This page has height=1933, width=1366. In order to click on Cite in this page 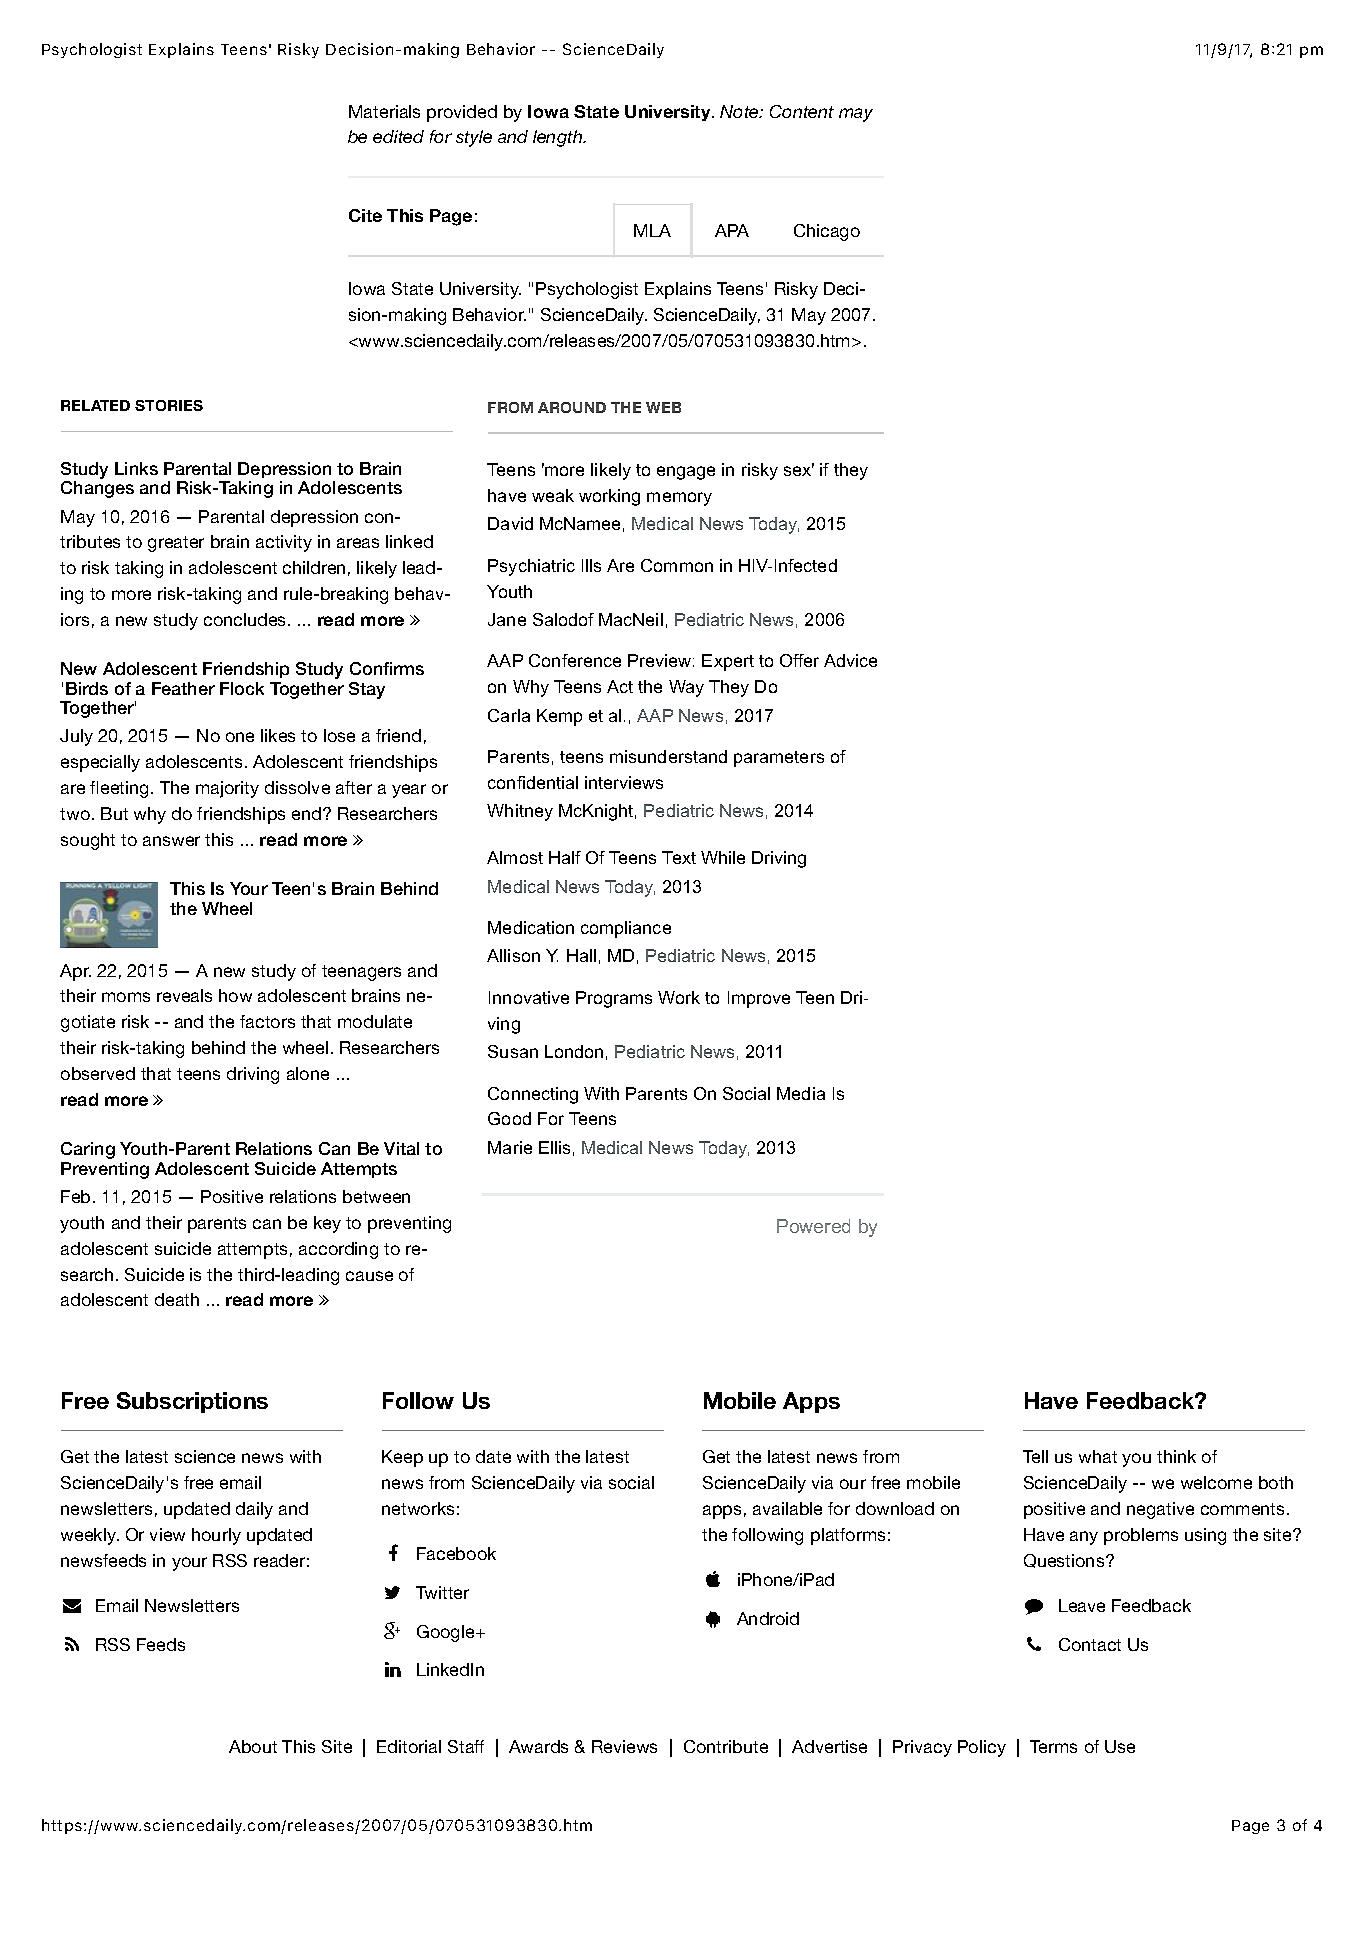, I will do `click(365, 215)`.
